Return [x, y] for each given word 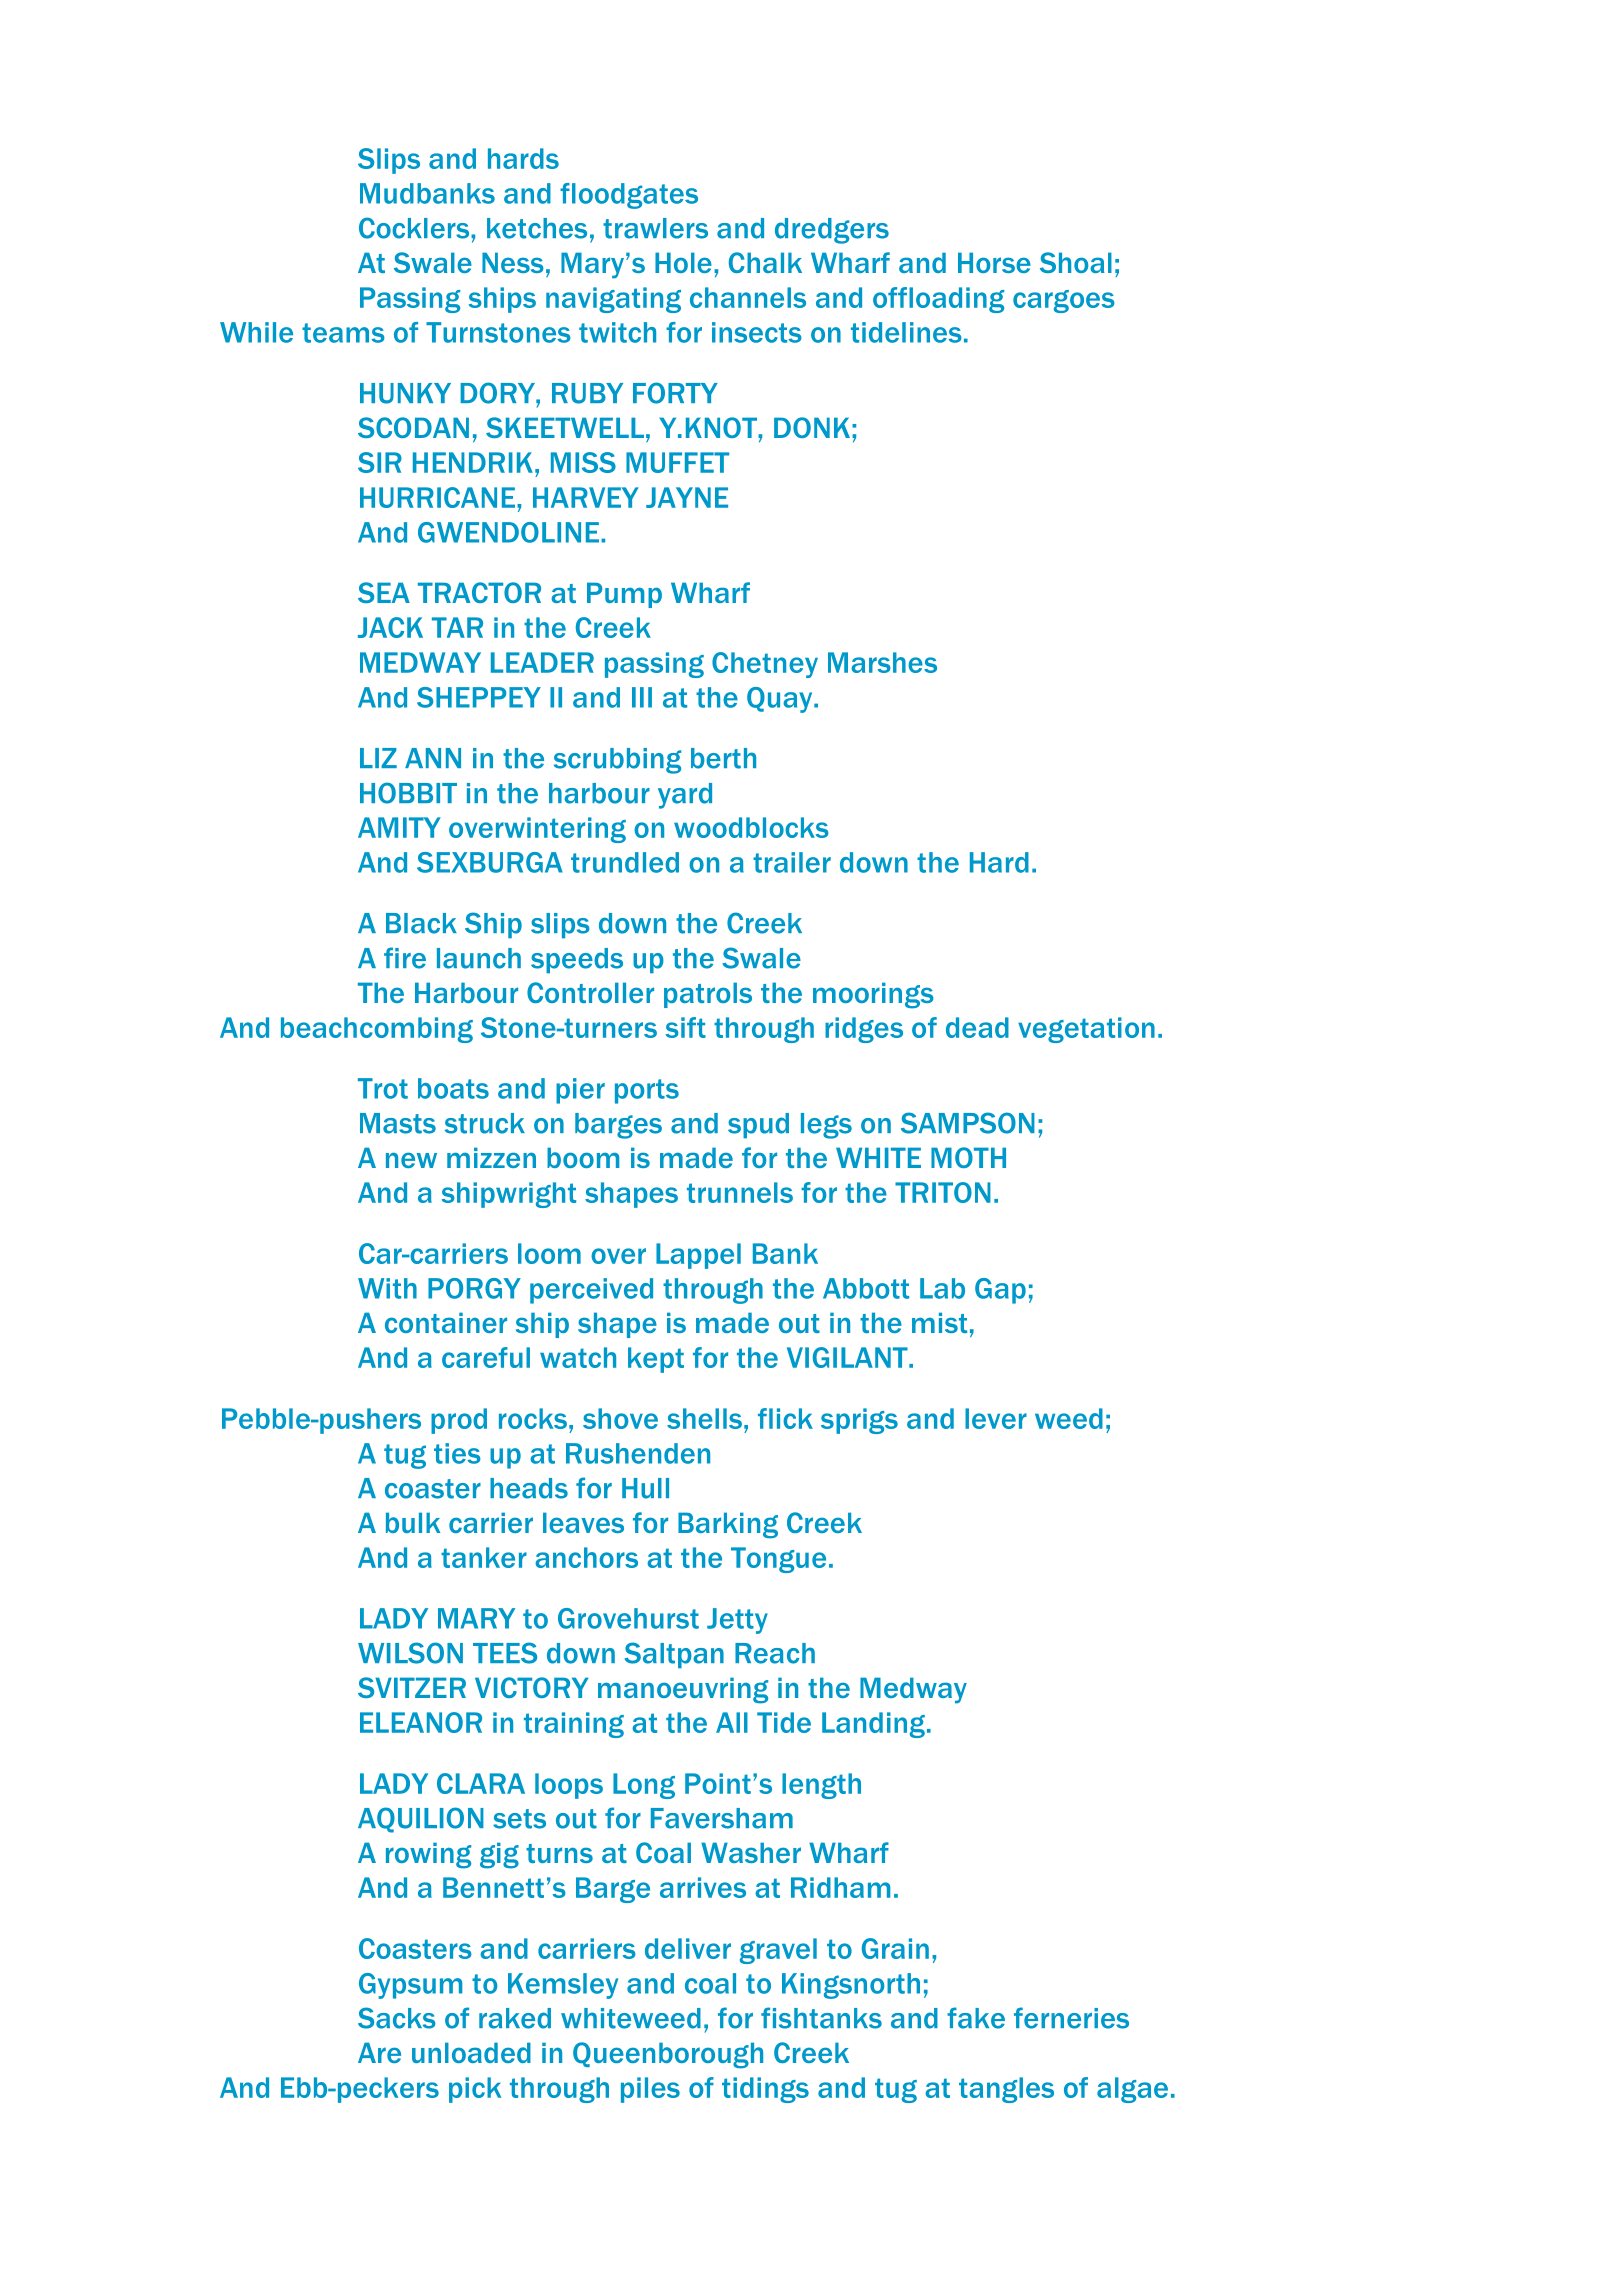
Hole [683, 262]
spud [758, 1125]
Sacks [397, 2018]
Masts [398, 1123]
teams [343, 333]
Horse [994, 262]
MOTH [968, 1157]
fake [976, 2018]
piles [650, 2090]
